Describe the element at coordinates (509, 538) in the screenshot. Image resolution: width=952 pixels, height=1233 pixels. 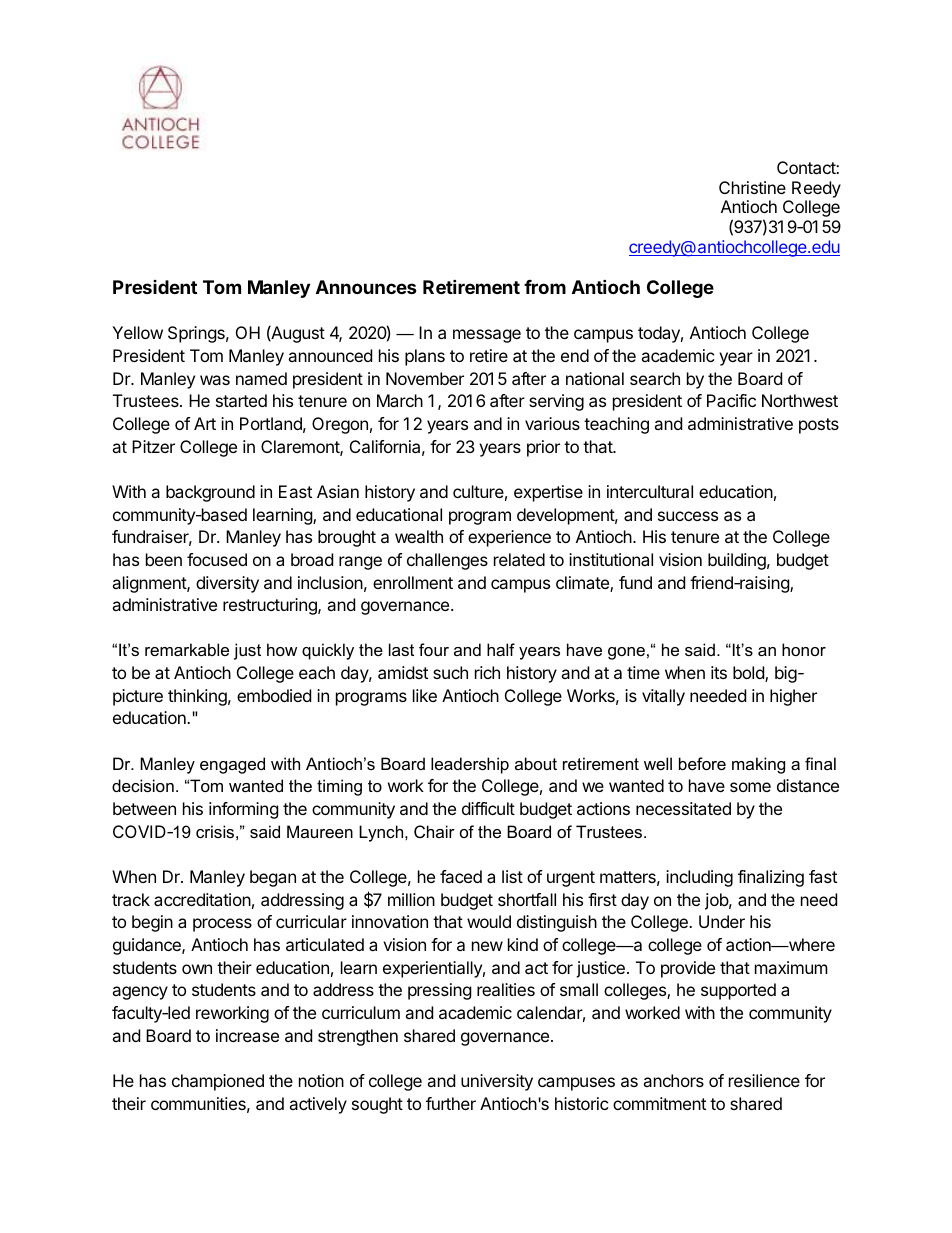
I see `experience` at that location.
